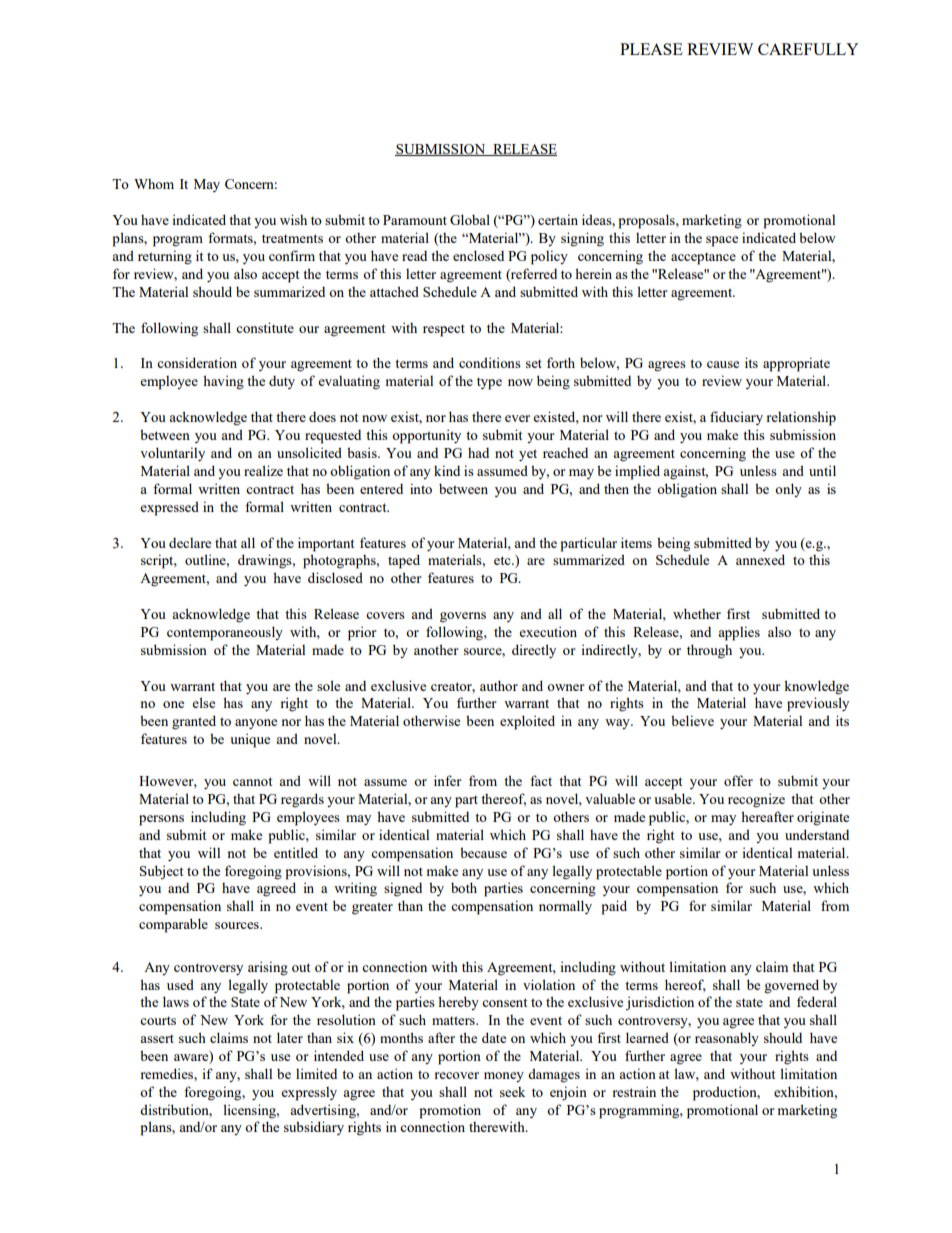  I want to click on expressly, so click(309, 1094).
